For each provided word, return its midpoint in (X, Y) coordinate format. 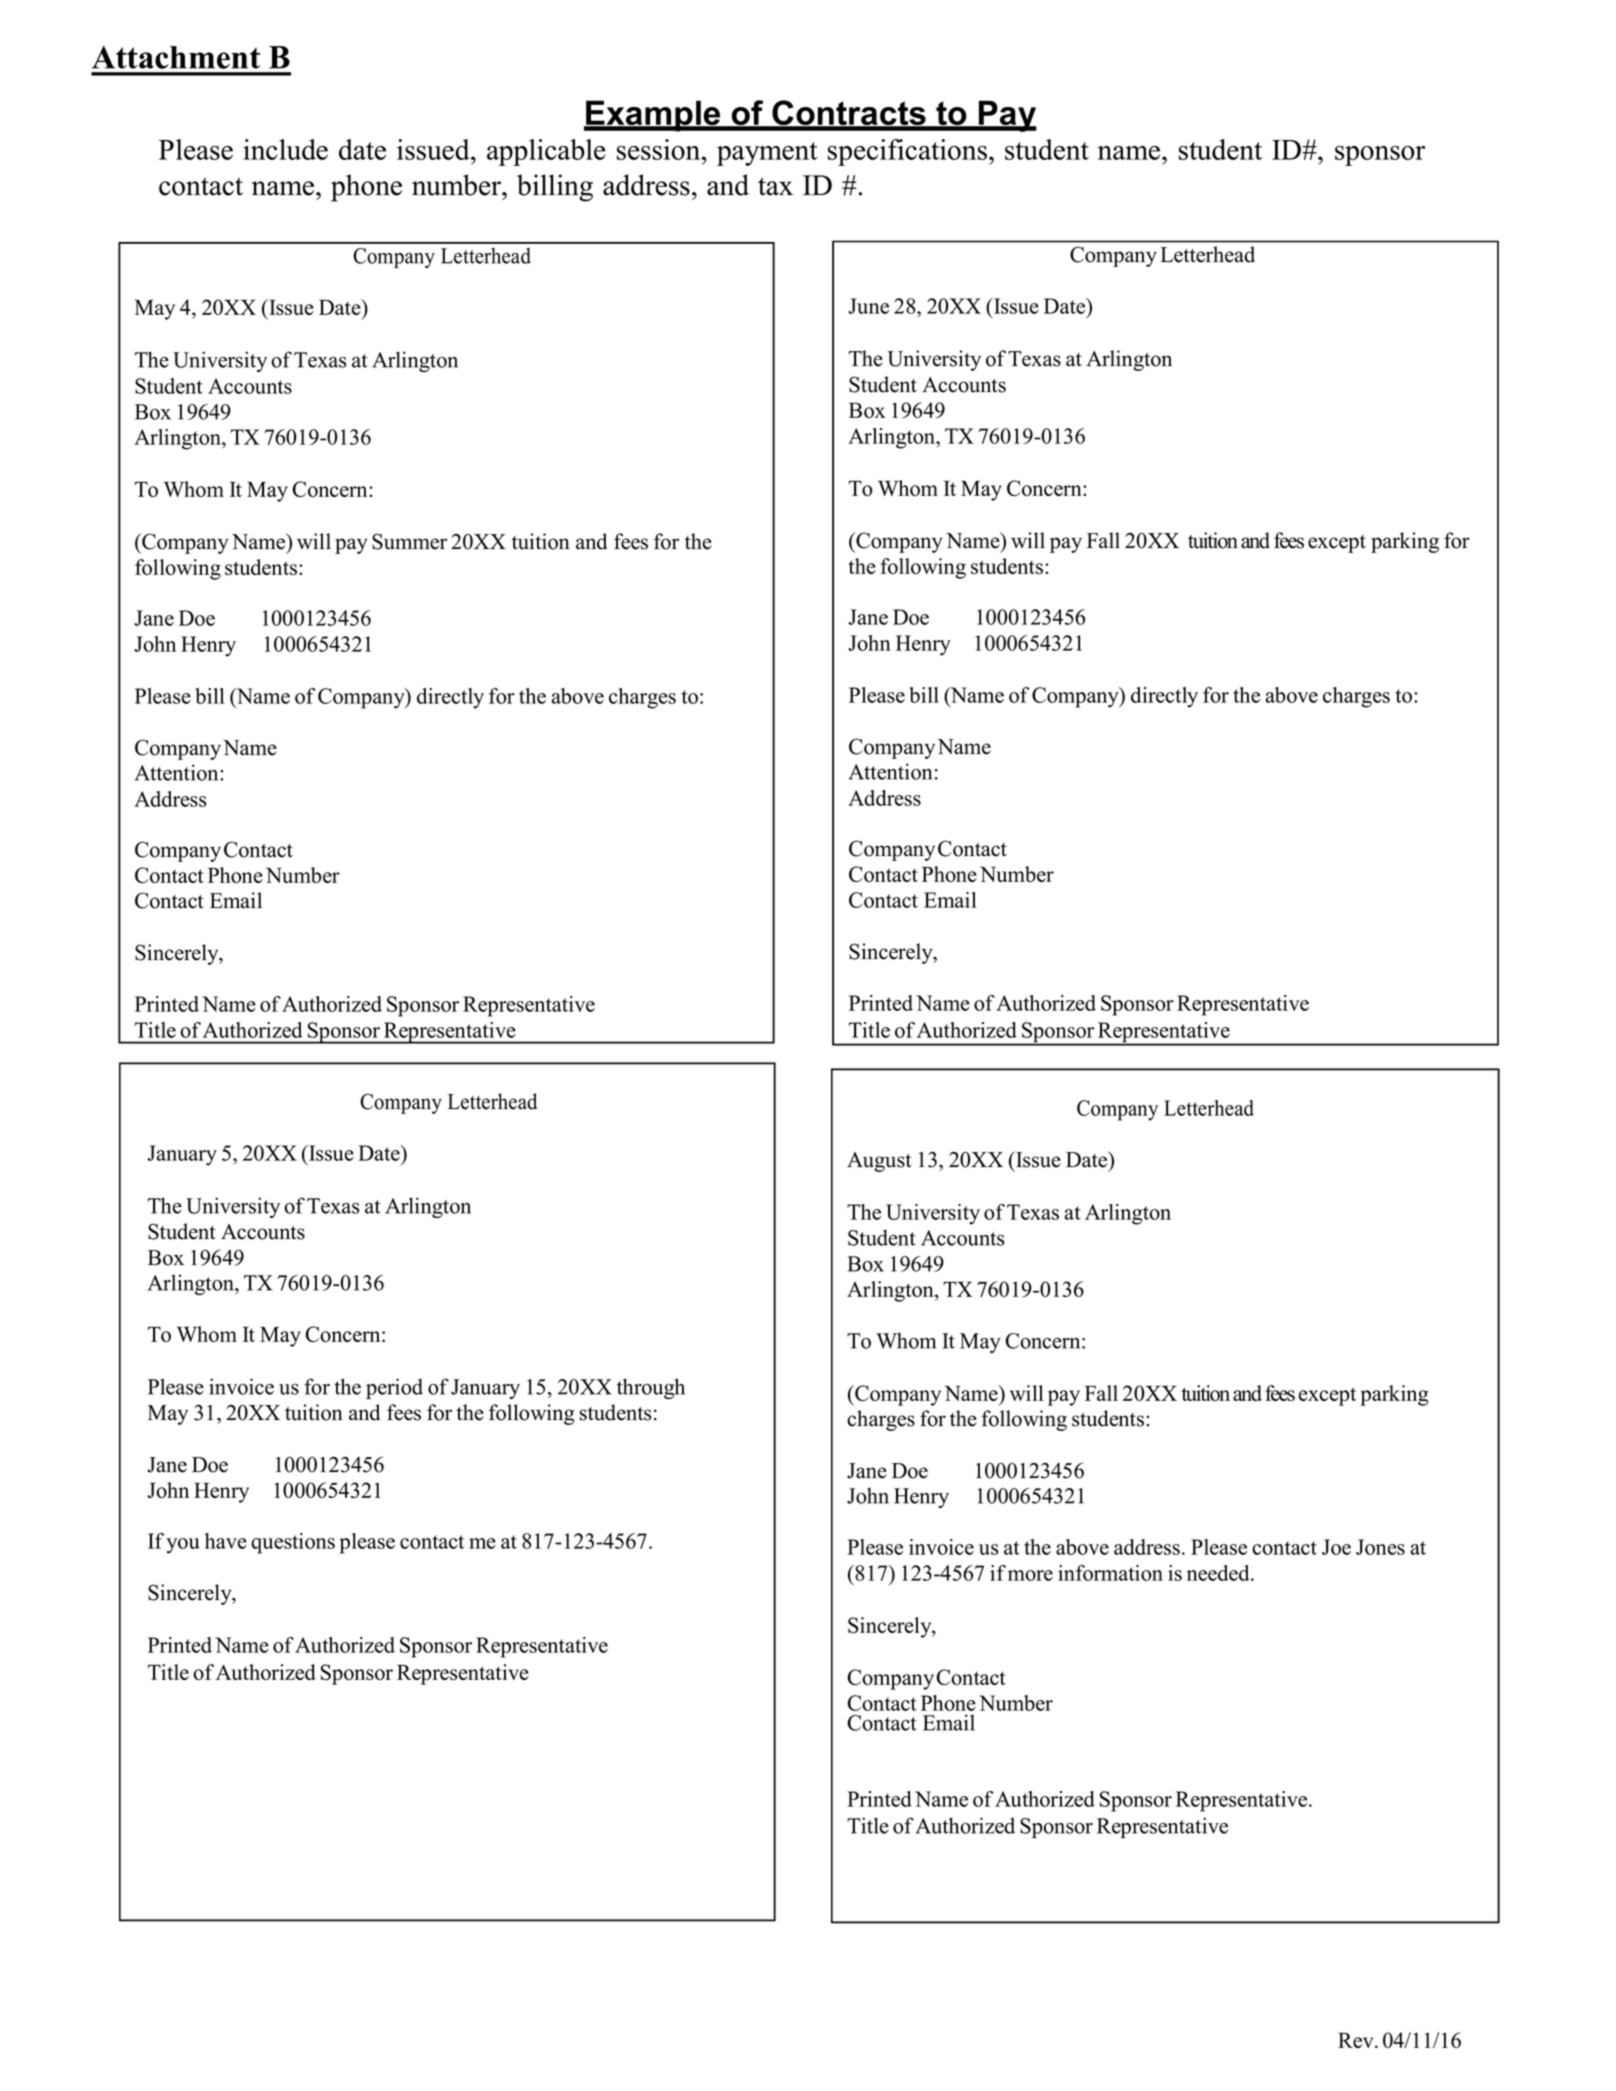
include (285, 149)
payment (767, 154)
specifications (907, 152)
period (394, 1388)
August (879, 1162)
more (1030, 1575)
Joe (1336, 1547)
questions (293, 1543)
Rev (1357, 2040)
